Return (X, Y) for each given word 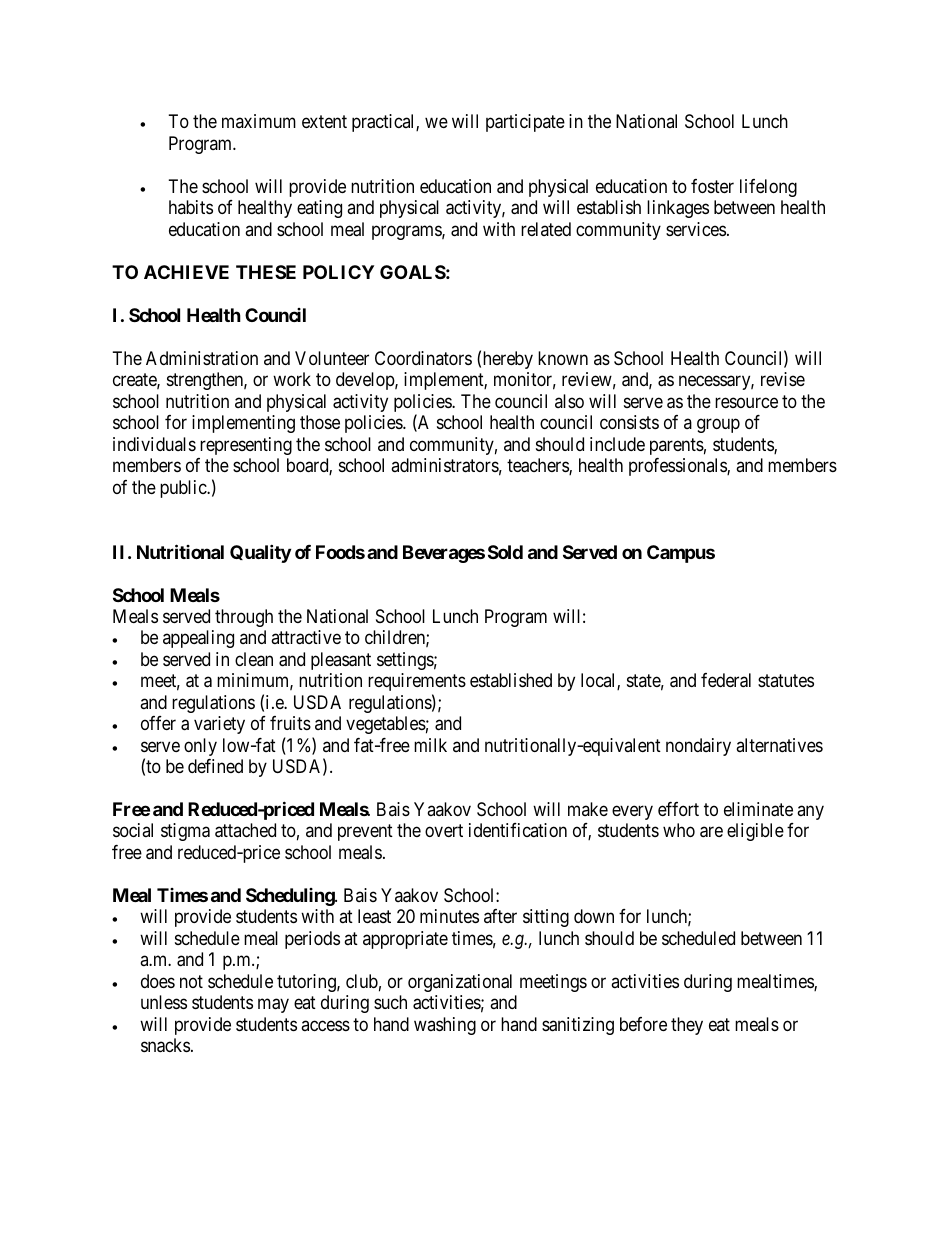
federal (726, 680)
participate (525, 123)
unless (164, 1002)
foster (712, 186)
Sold (505, 552)
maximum (259, 121)
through (244, 618)
